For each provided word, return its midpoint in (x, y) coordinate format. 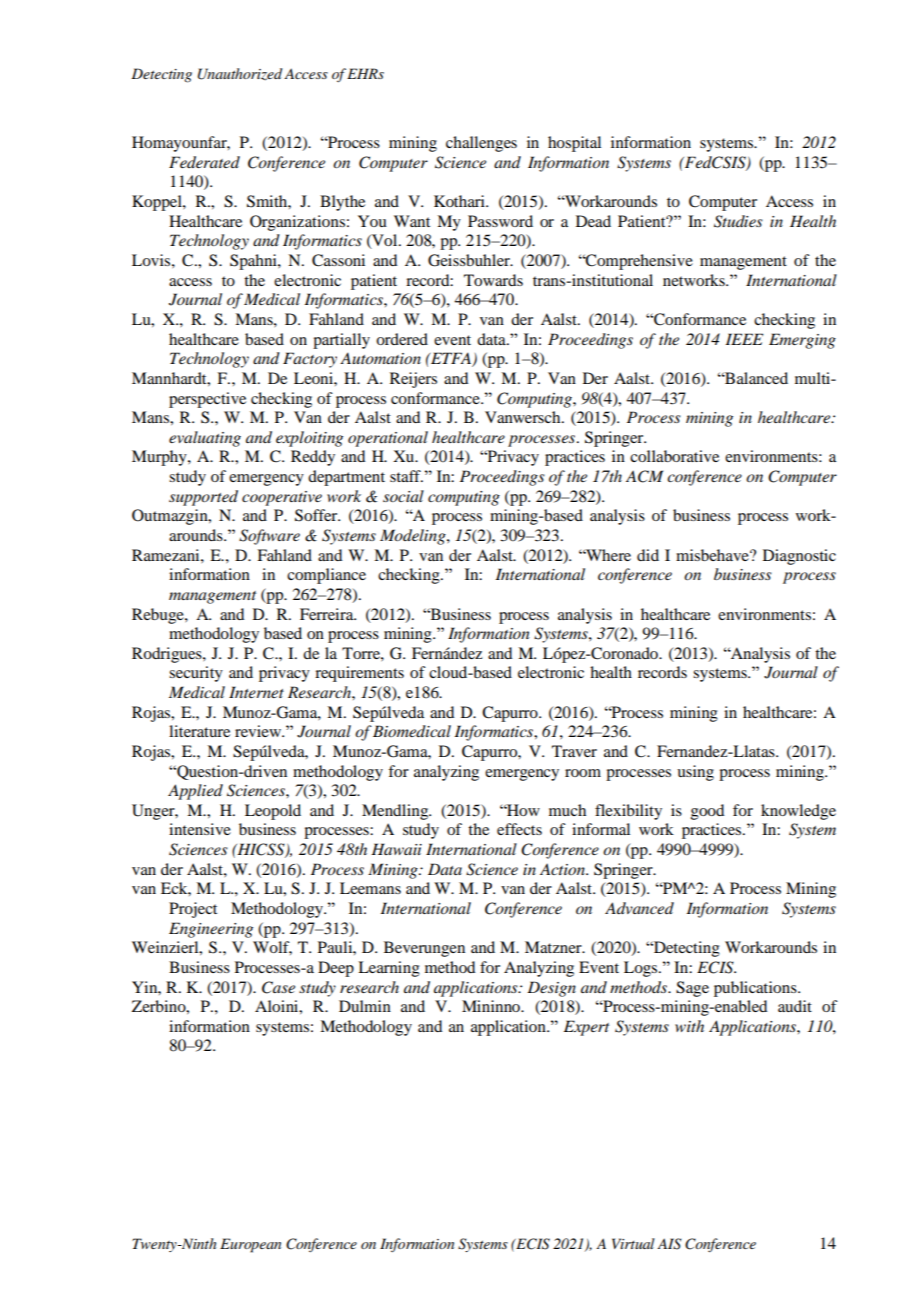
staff (406, 476)
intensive (200, 829)
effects (519, 829)
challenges (481, 144)
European (250, 1245)
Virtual (633, 1243)
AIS (669, 1244)
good (707, 812)
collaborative (674, 456)
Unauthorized (240, 74)
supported (203, 498)
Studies (738, 221)
